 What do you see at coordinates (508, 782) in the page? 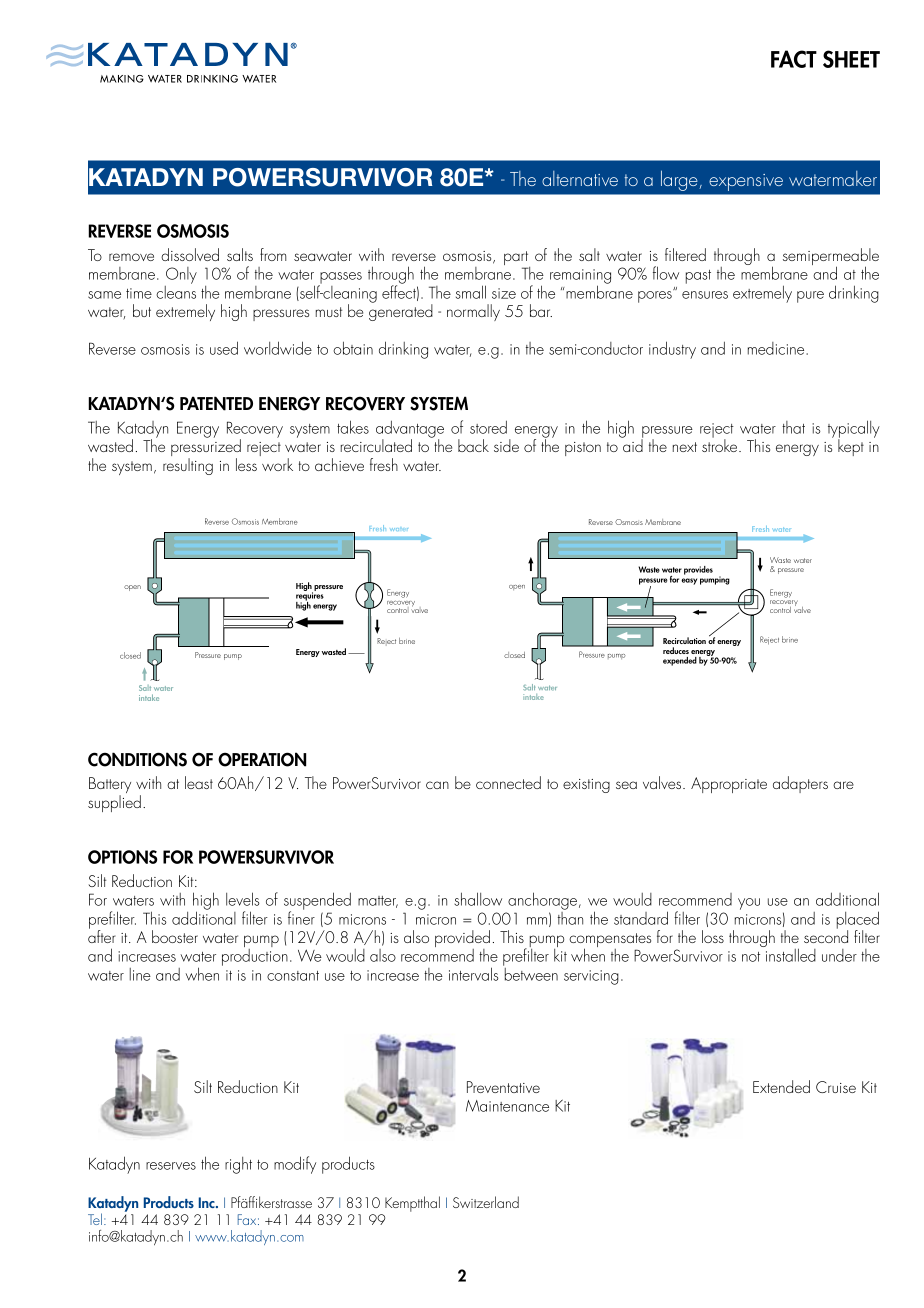
I see `connected` at bounding box center [508, 782].
